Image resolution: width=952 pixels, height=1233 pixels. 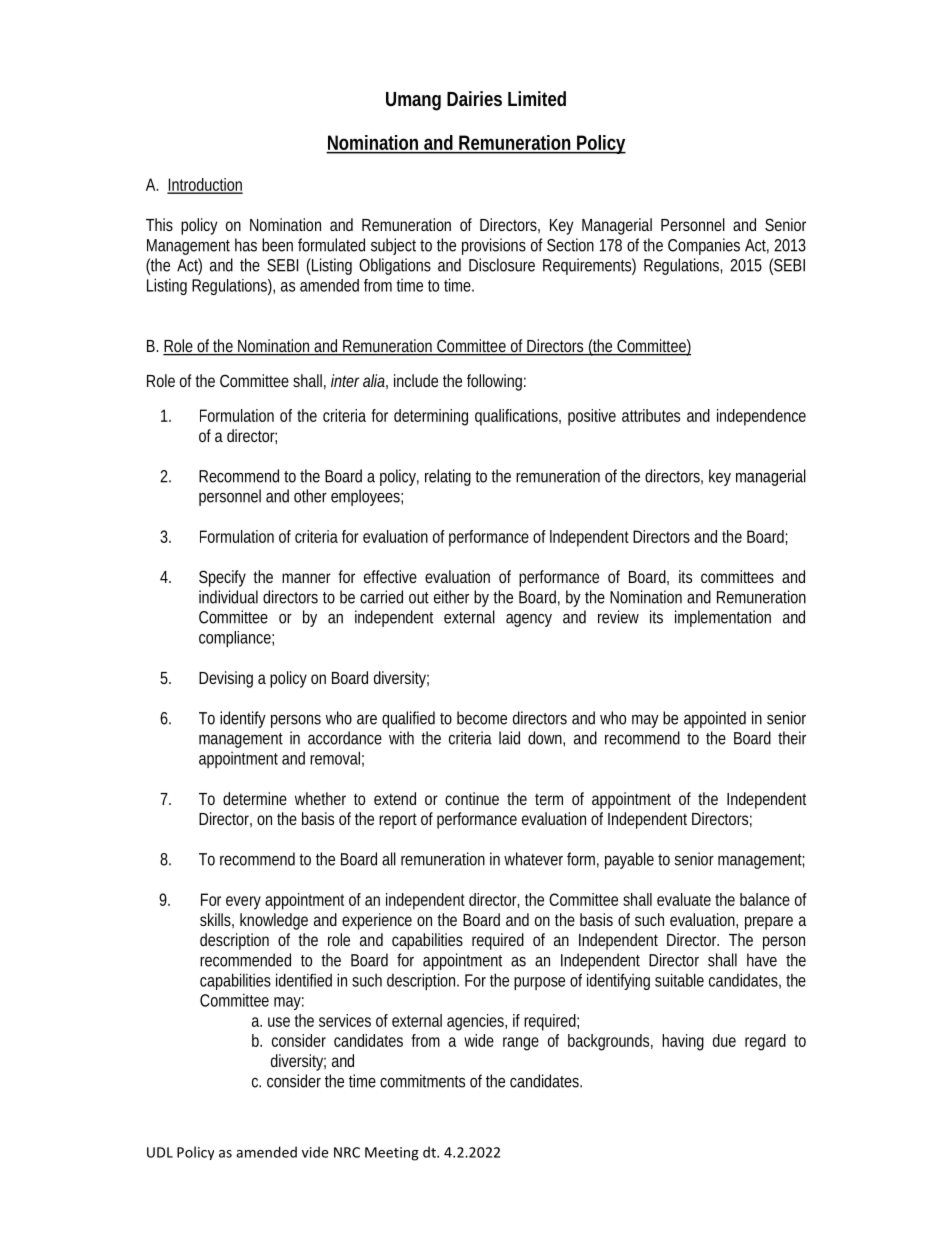 I want to click on implementation, so click(x=723, y=618).
